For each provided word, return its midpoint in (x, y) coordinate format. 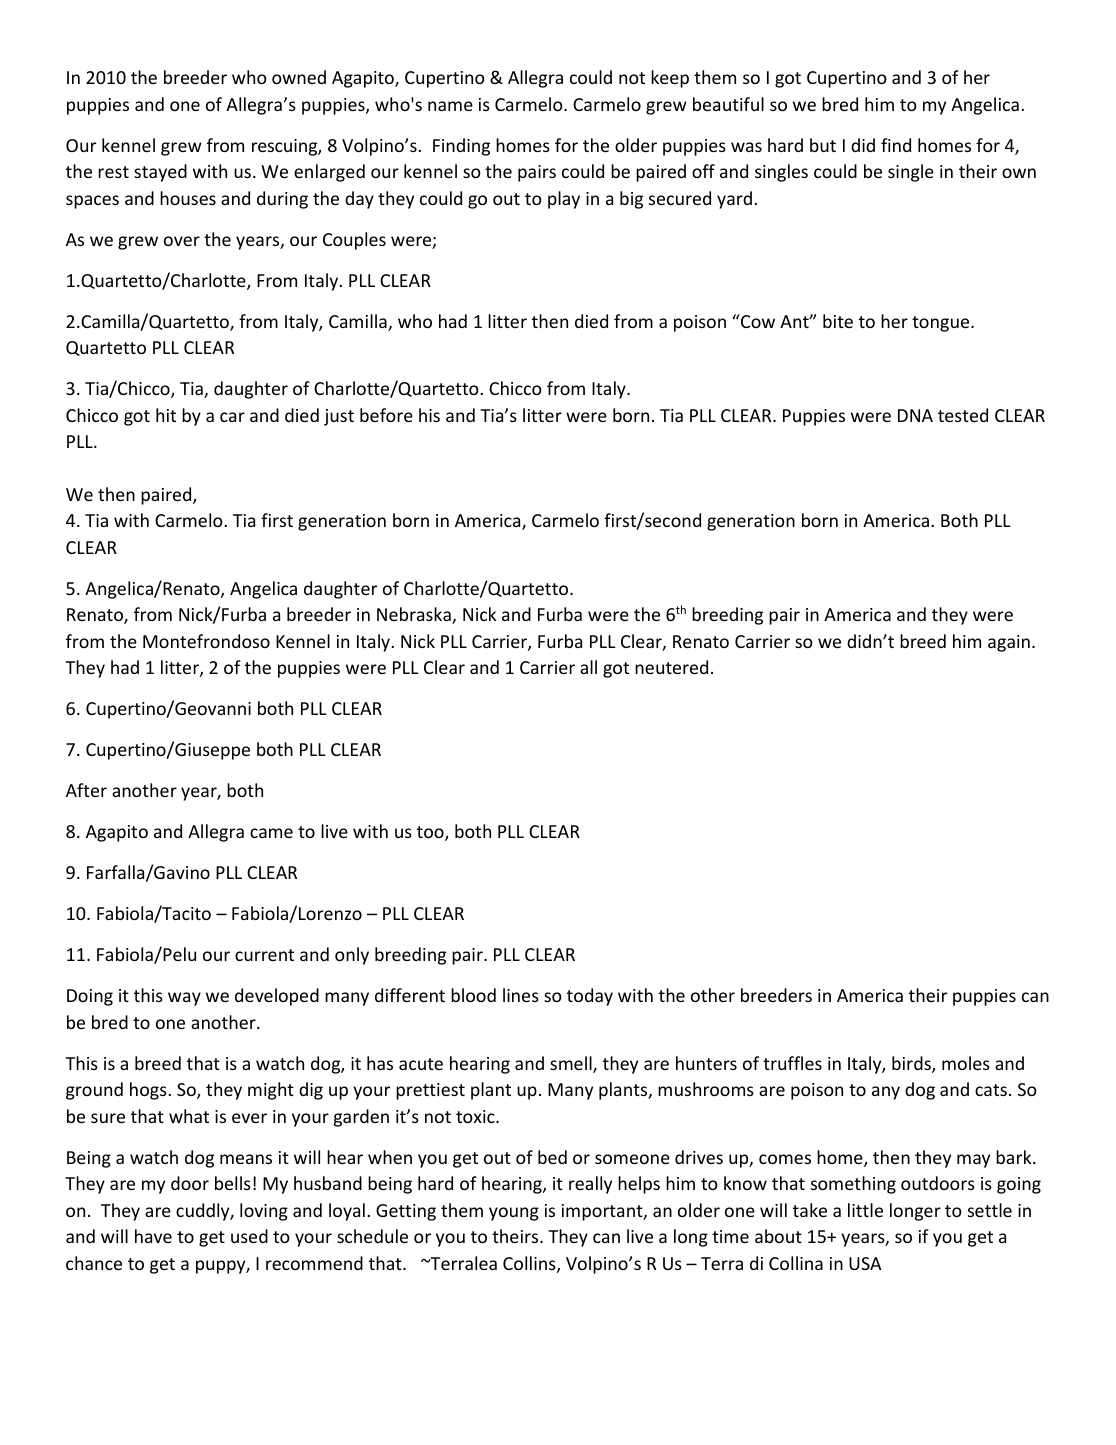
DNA (915, 415)
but (823, 145)
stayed (160, 173)
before (386, 415)
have (153, 1236)
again (1009, 643)
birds (912, 1064)
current (264, 955)
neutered (671, 667)
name (450, 106)
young (514, 1214)
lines (521, 995)
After (86, 790)
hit (166, 415)
